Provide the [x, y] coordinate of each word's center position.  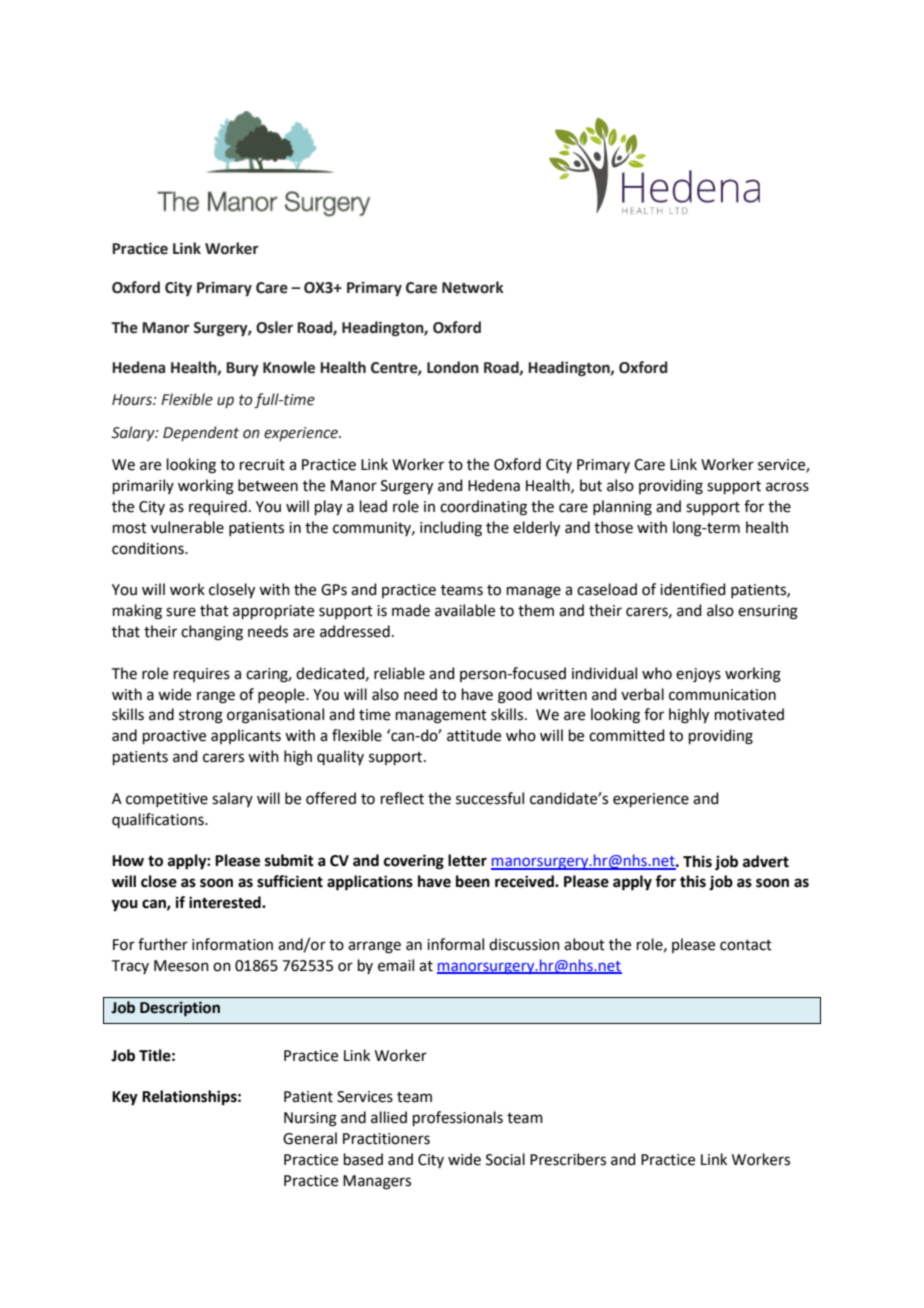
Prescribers [568, 1159]
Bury [242, 369]
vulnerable [187, 527]
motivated [749, 714]
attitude [474, 735]
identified [693, 589]
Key [125, 1098]
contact [746, 945]
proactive [174, 737]
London [453, 367]
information [232, 944]
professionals [458, 1118]
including [451, 529]
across [787, 487]
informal [455, 944]
